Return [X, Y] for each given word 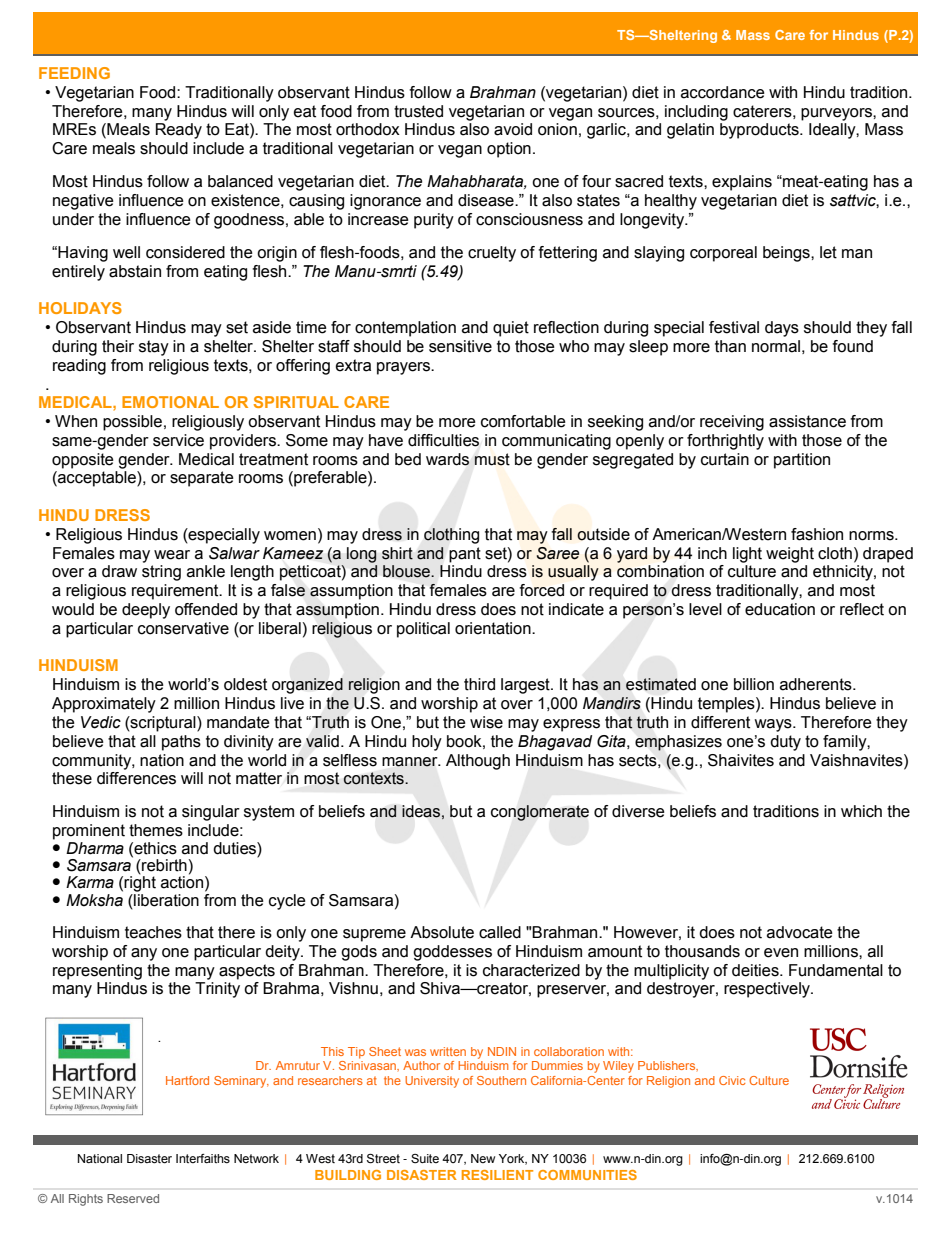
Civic [732, 1080]
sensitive [460, 346]
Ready [179, 131]
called [500, 932]
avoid [513, 129]
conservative [183, 628]
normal [776, 346]
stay [154, 348]
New [483, 1158]
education [780, 609]
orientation [494, 628]
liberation [165, 899]
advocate [800, 932]
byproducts [760, 131]
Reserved [133, 1198]
